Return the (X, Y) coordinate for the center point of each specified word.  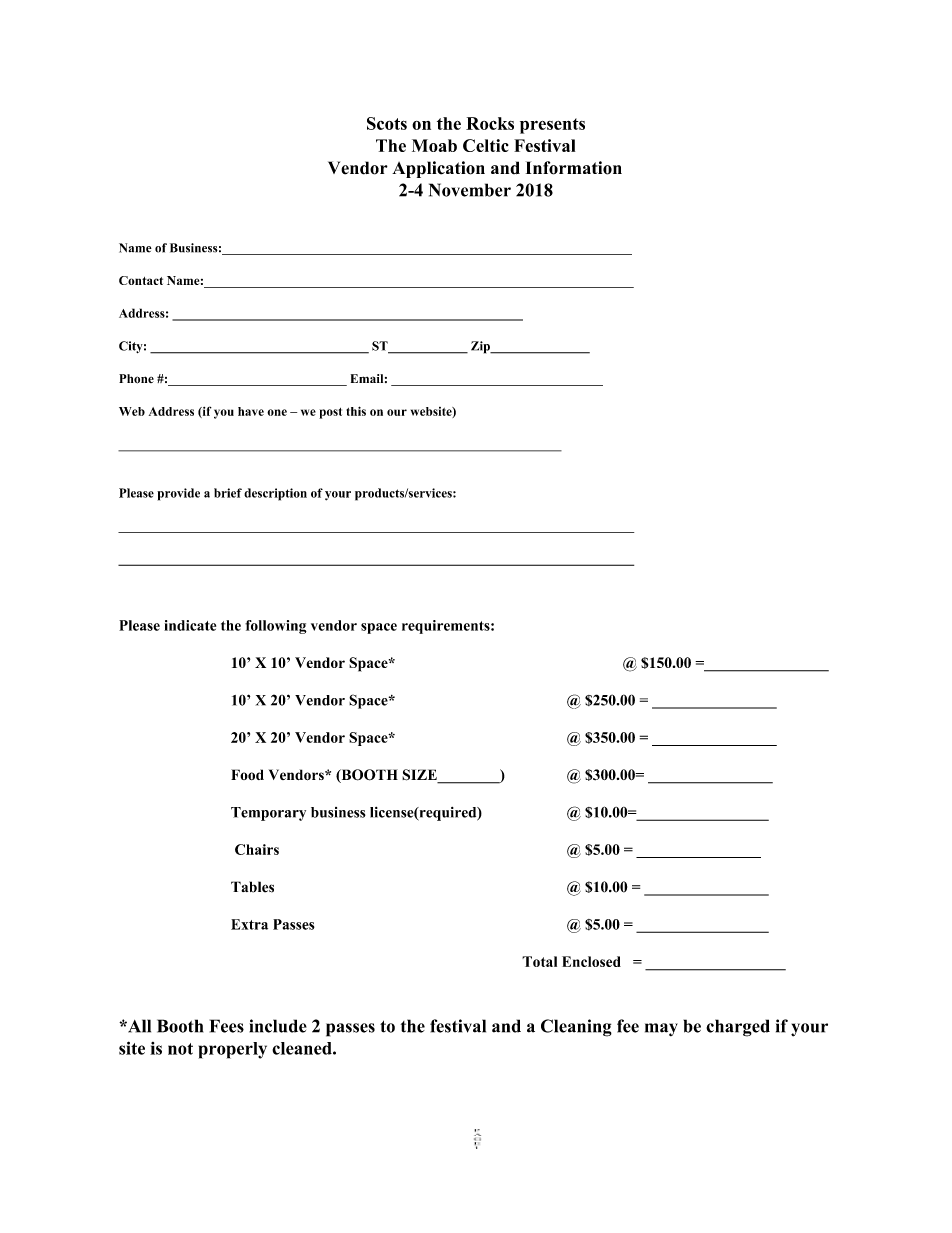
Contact (141, 280)
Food (247, 774)
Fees (227, 1026)
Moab (434, 145)
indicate (190, 625)
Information (574, 168)
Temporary (268, 814)
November (470, 190)
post (330, 413)
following (276, 627)
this (356, 411)
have (251, 411)
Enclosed (591, 961)
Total (539, 961)
